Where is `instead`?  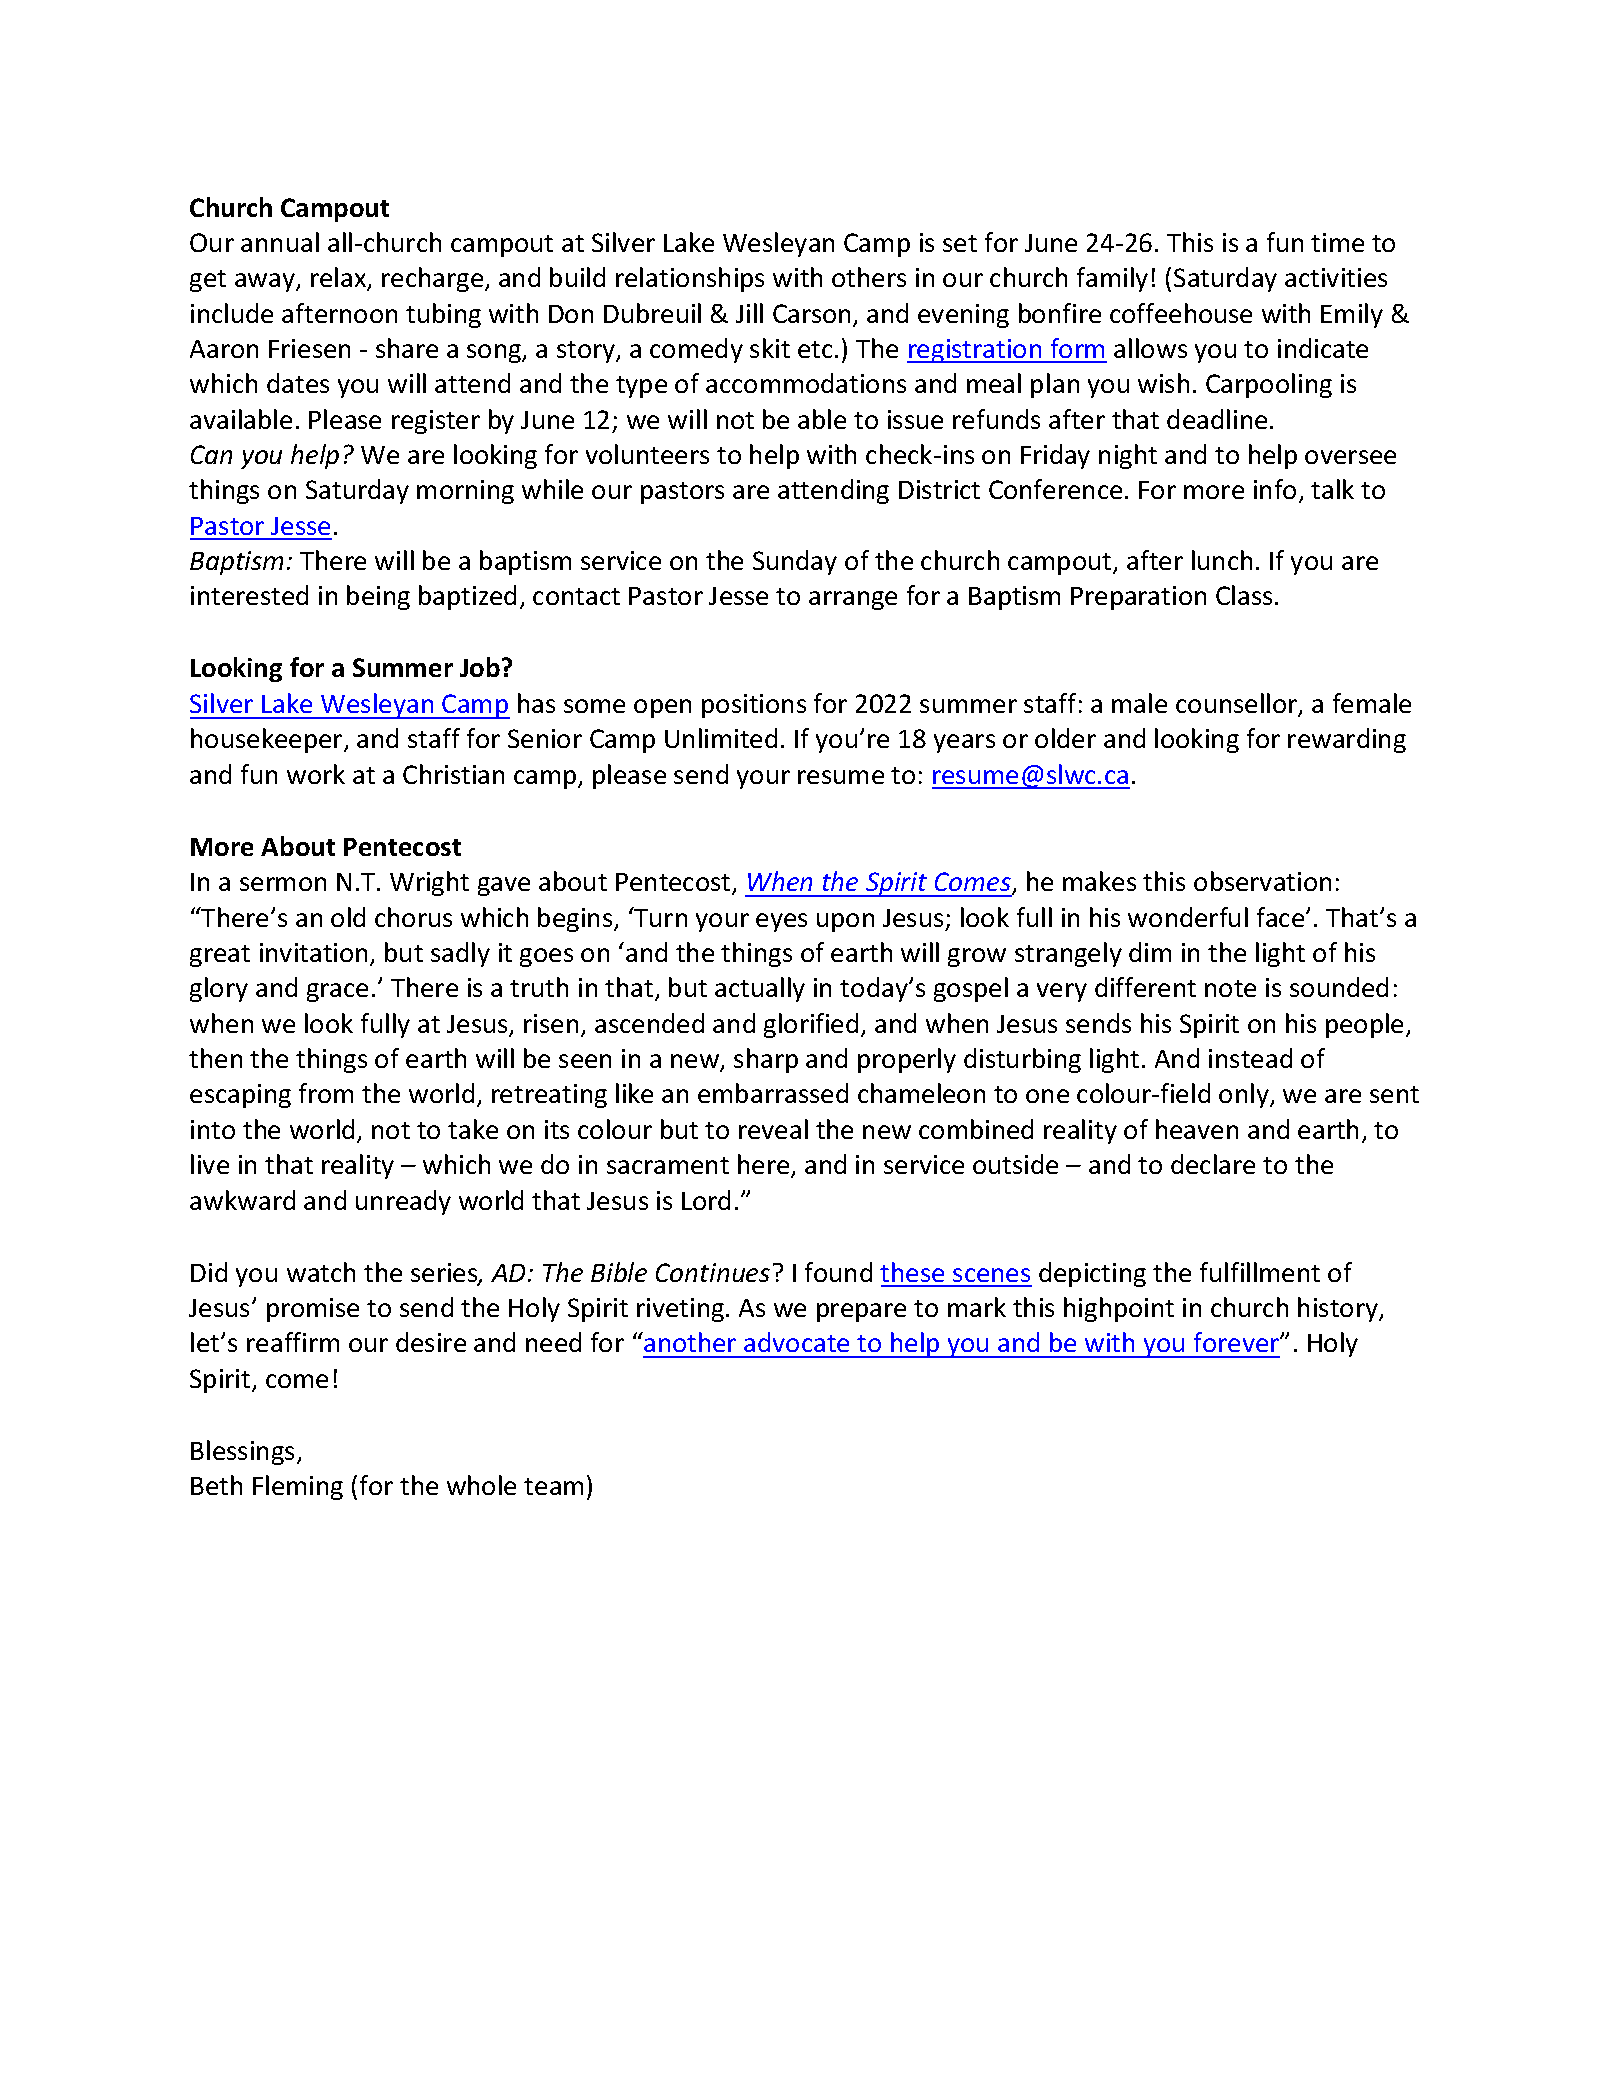 instead is located at coordinates (1250, 1058).
